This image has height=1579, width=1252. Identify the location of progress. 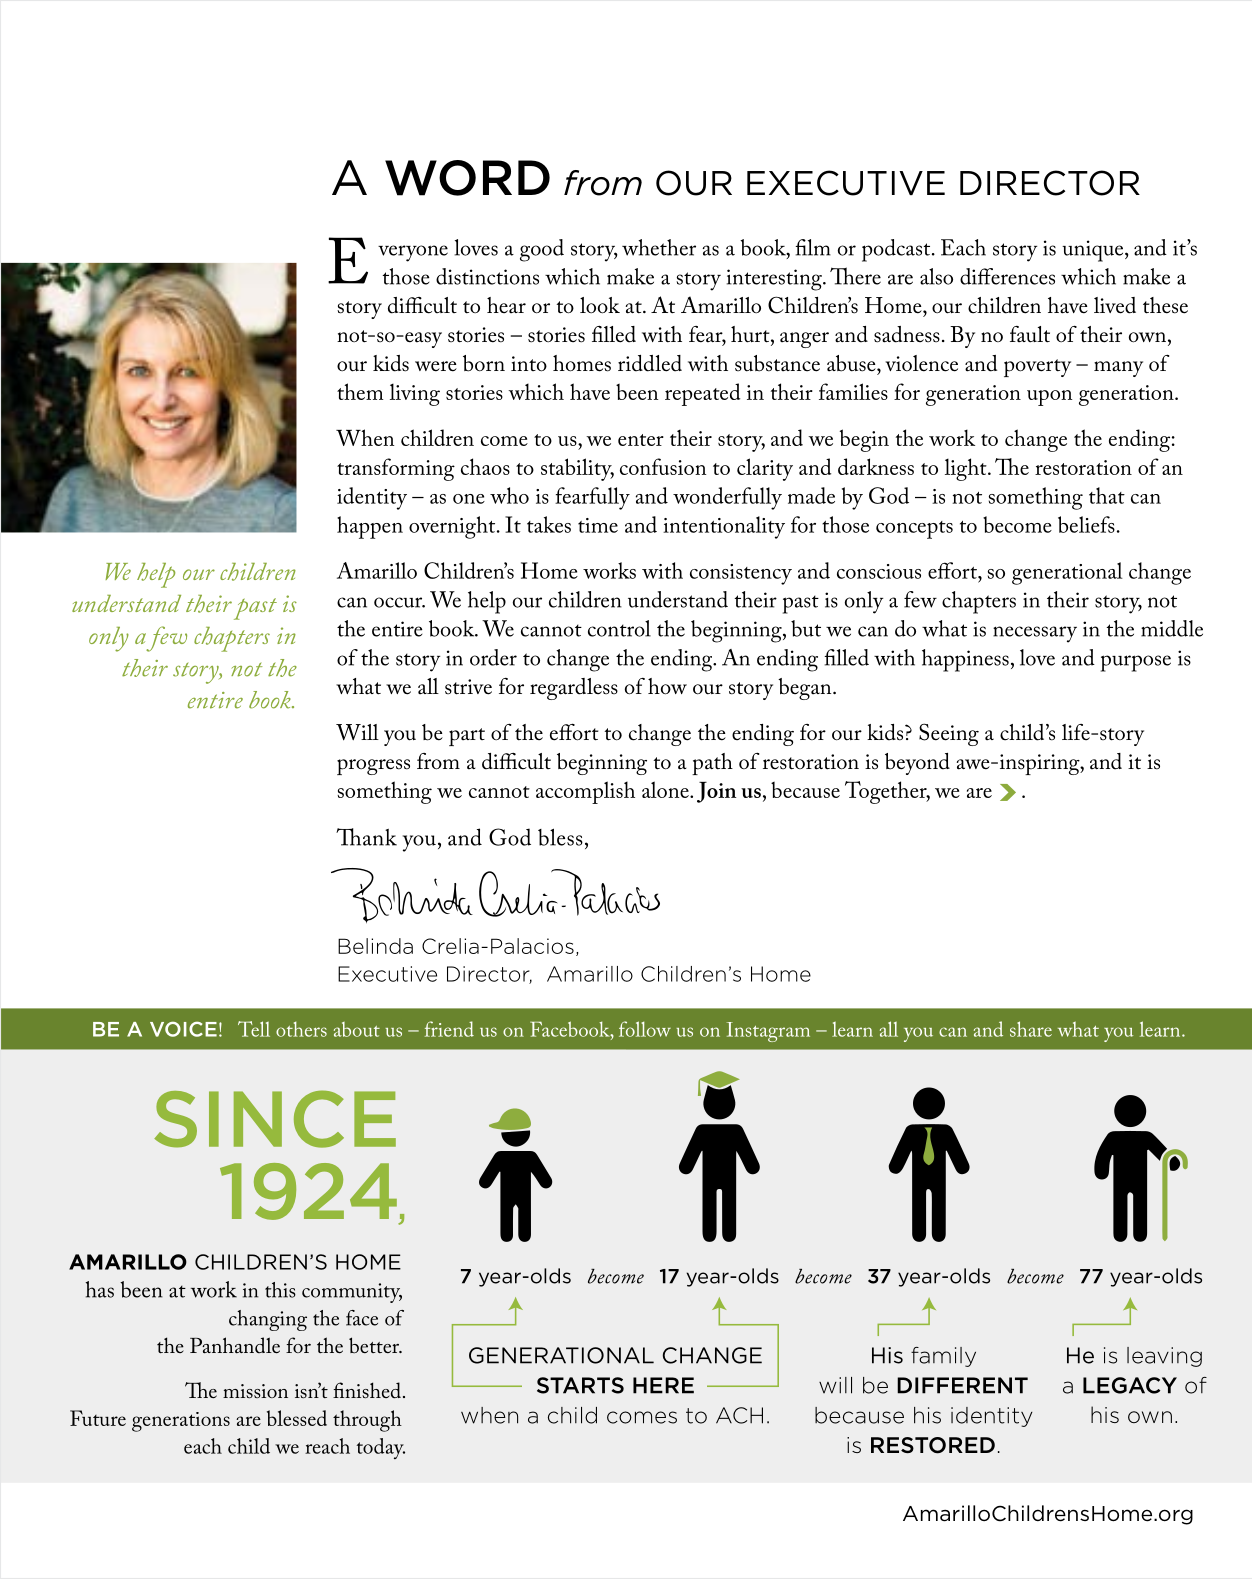
(373, 767).
